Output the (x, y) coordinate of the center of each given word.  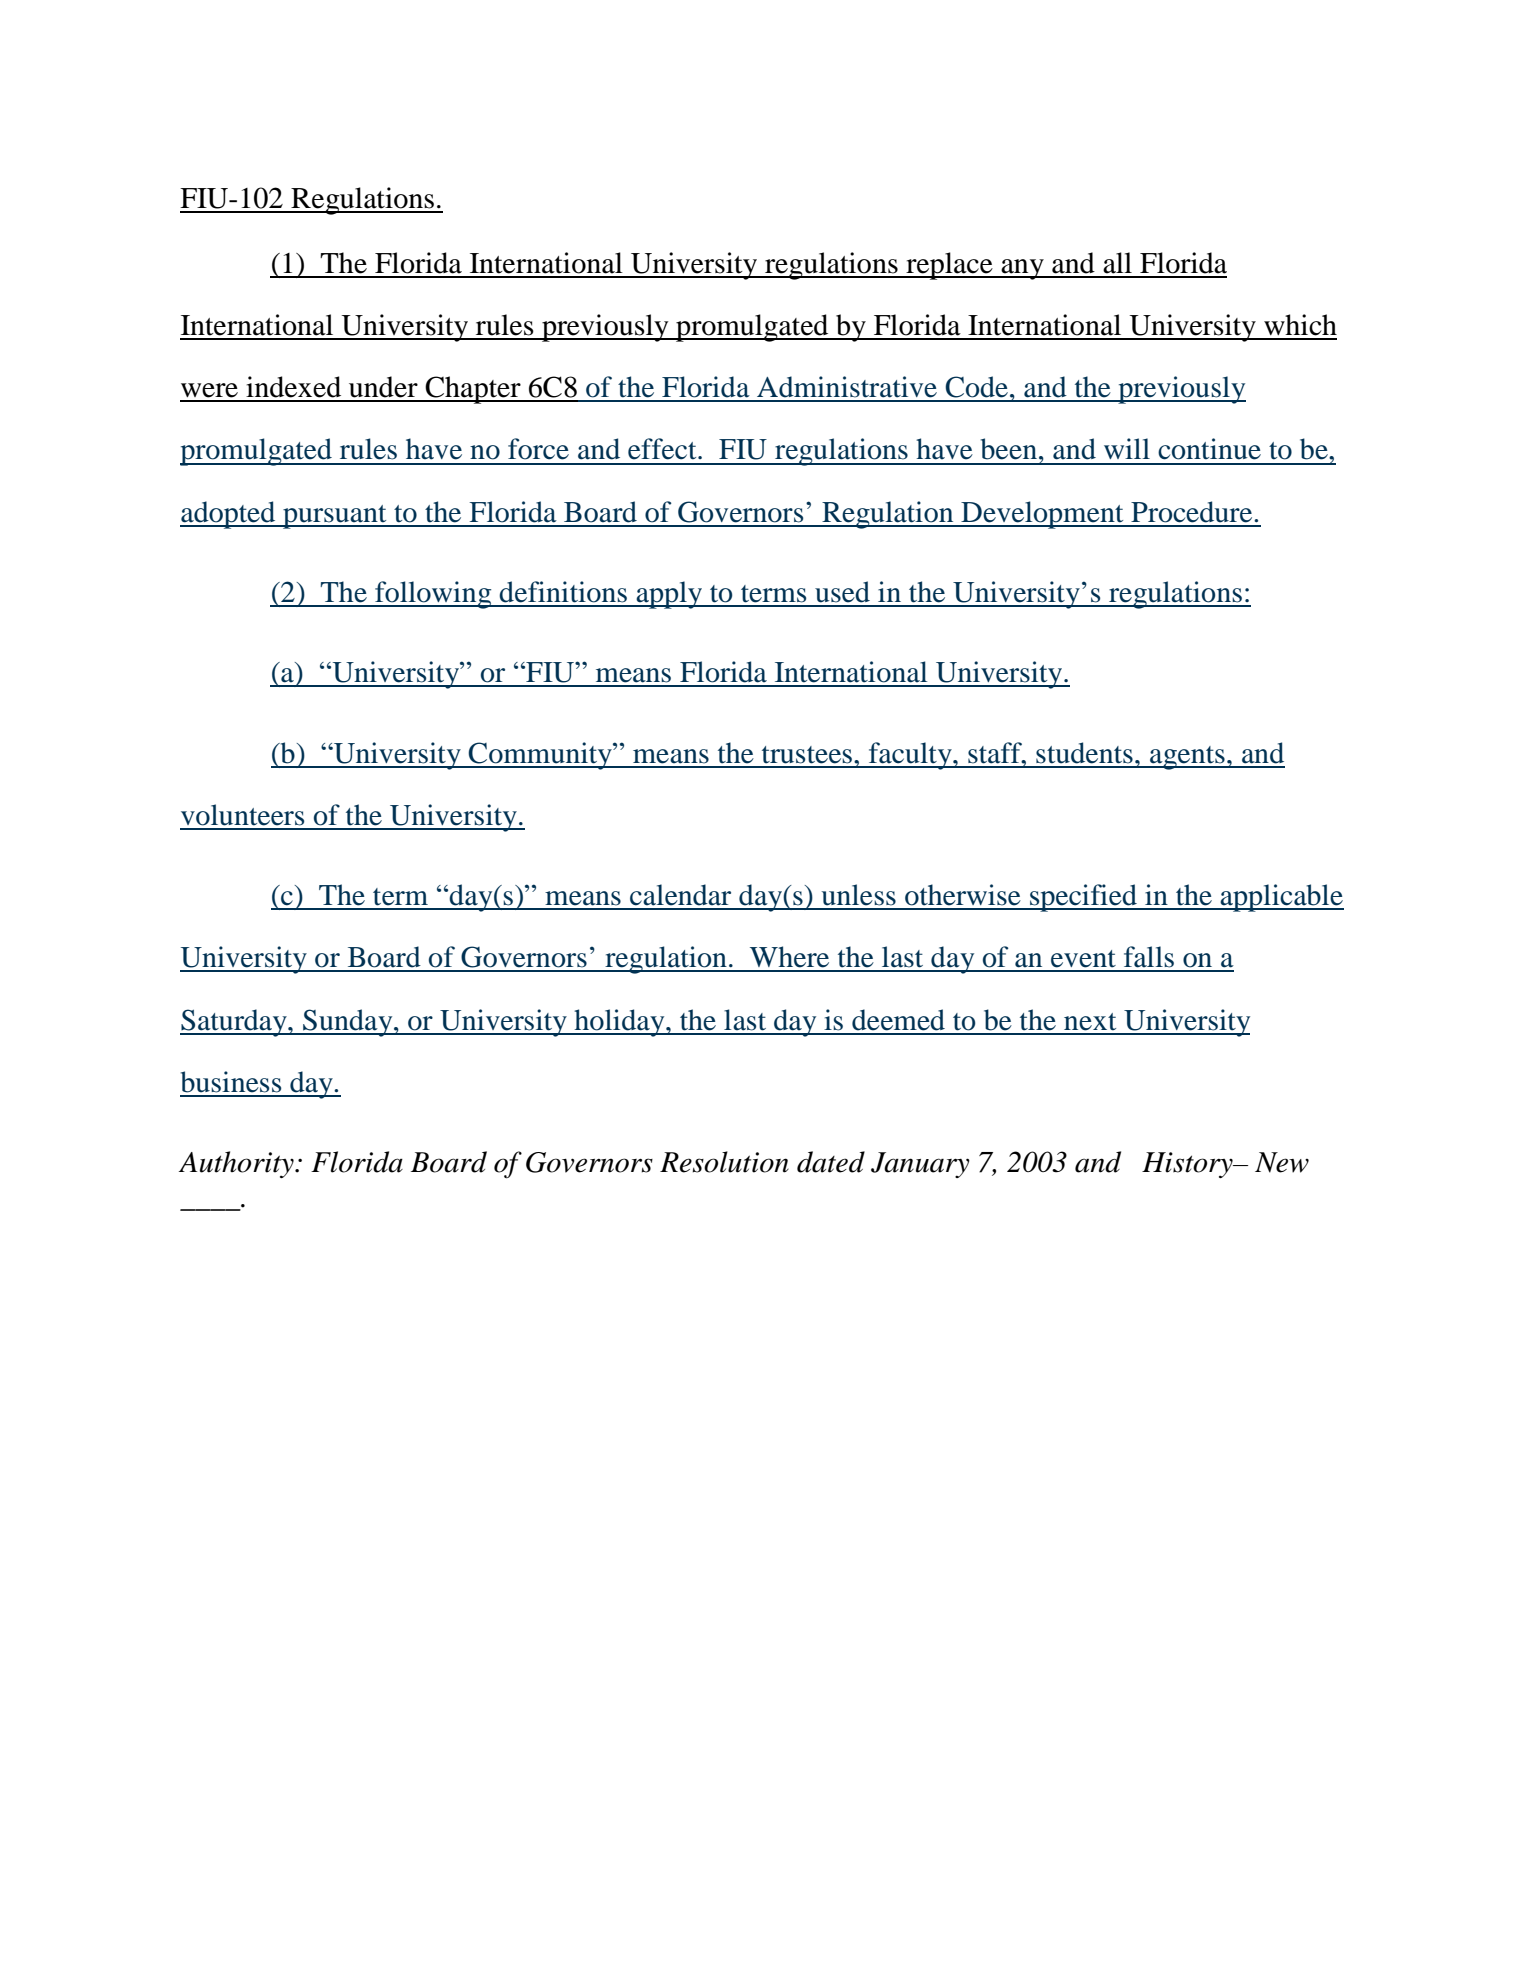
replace (949, 266)
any (1022, 269)
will (1127, 448)
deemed (898, 1020)
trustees (808, 755)
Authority (237, 1164)
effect (663, 449)
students (1084, 753)
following (433, 595)
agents (1187, 758)
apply (670, 595)
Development (1042, 515)
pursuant (335, 517)
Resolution (724, 1162)
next (1090, 1022)
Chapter (473, 390)
